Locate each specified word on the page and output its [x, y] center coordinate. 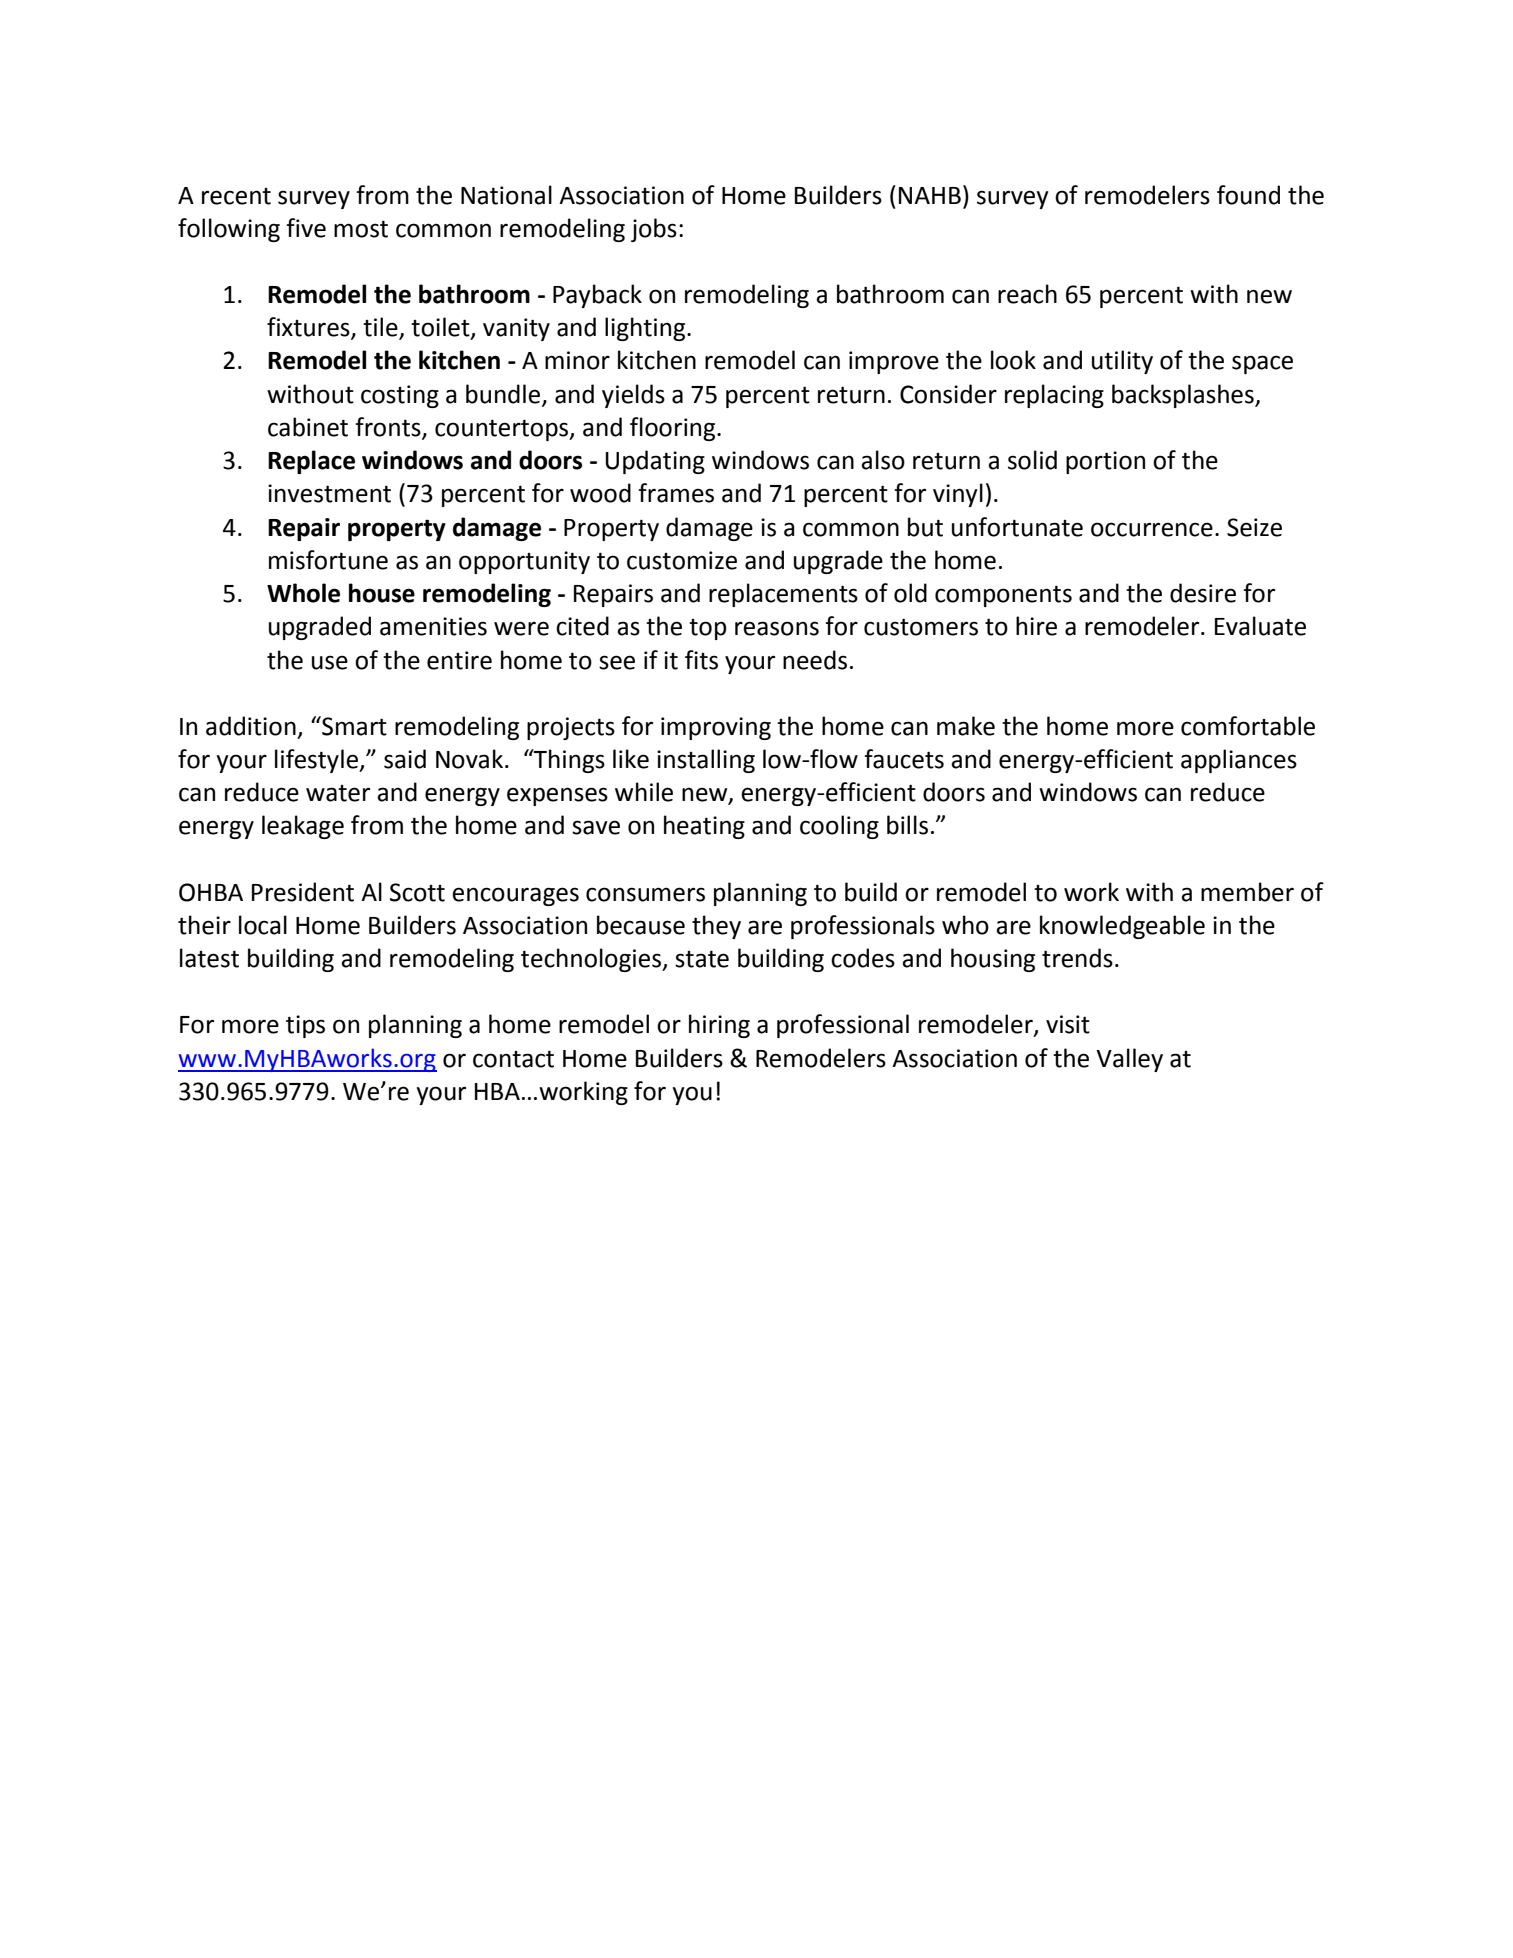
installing [706, 761]
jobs [654, 230]
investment [329, 493]
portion [1105, 462]
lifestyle [317, 761]
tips [305, 1026]
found [1248, 195]
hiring [719, 1026]
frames [676, 493]
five [306, 228]
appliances [1239, 761]
